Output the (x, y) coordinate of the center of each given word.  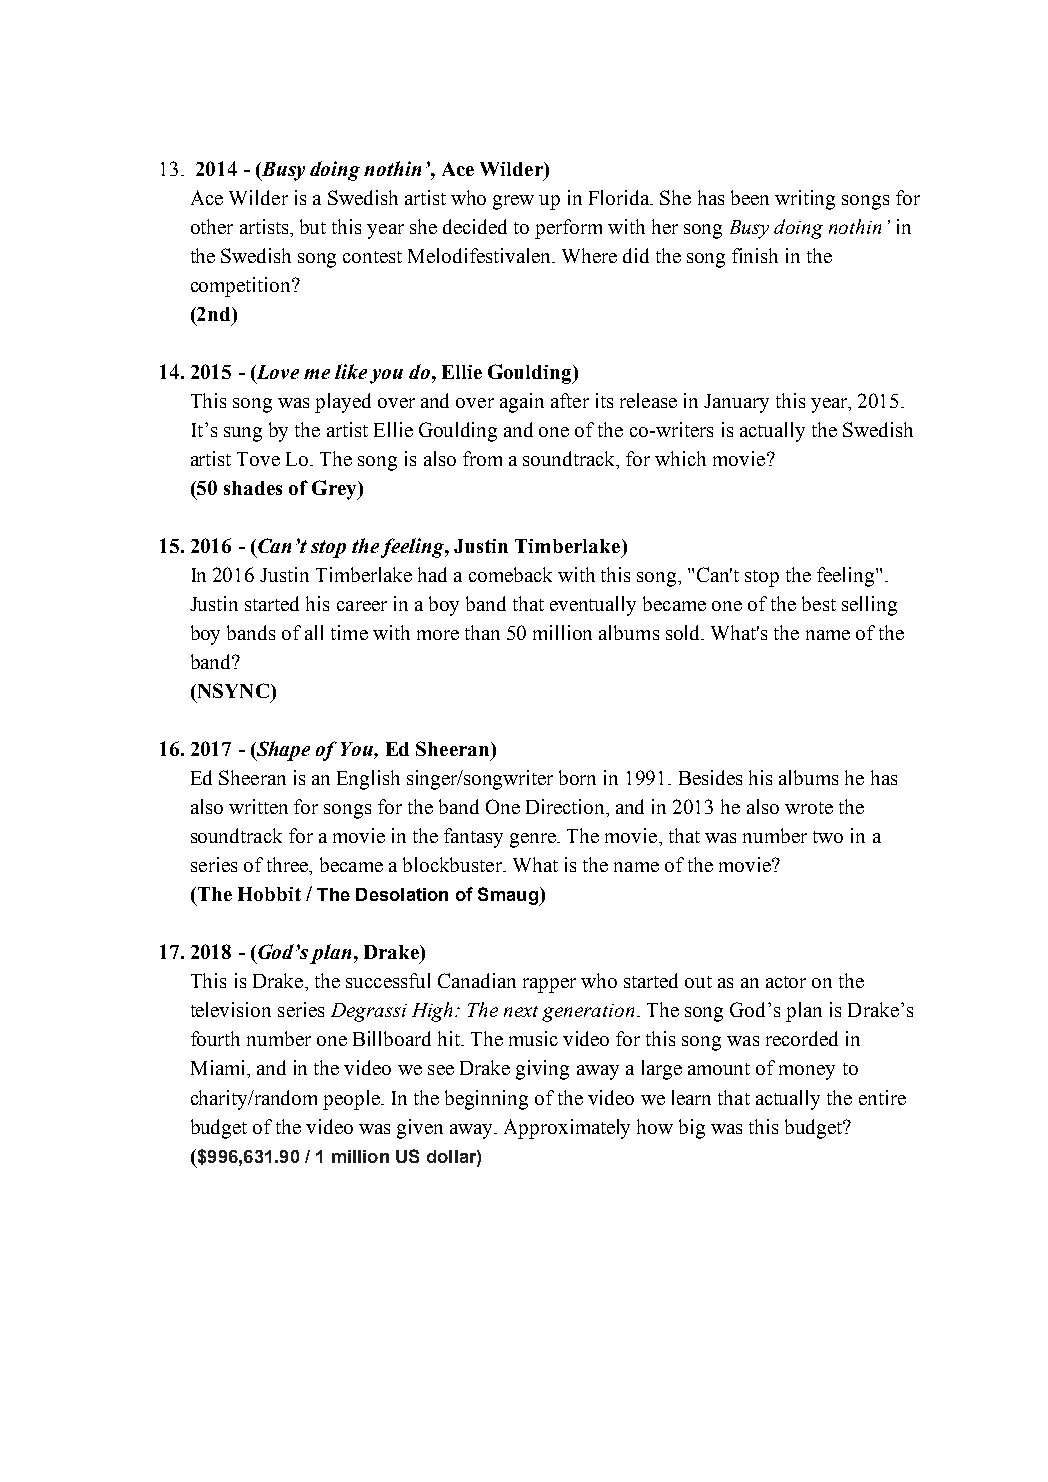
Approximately (567, 1129)
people (352, 1100)
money (807, 1072)
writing (805, 200)
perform (568, 229)
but (313, 226)
